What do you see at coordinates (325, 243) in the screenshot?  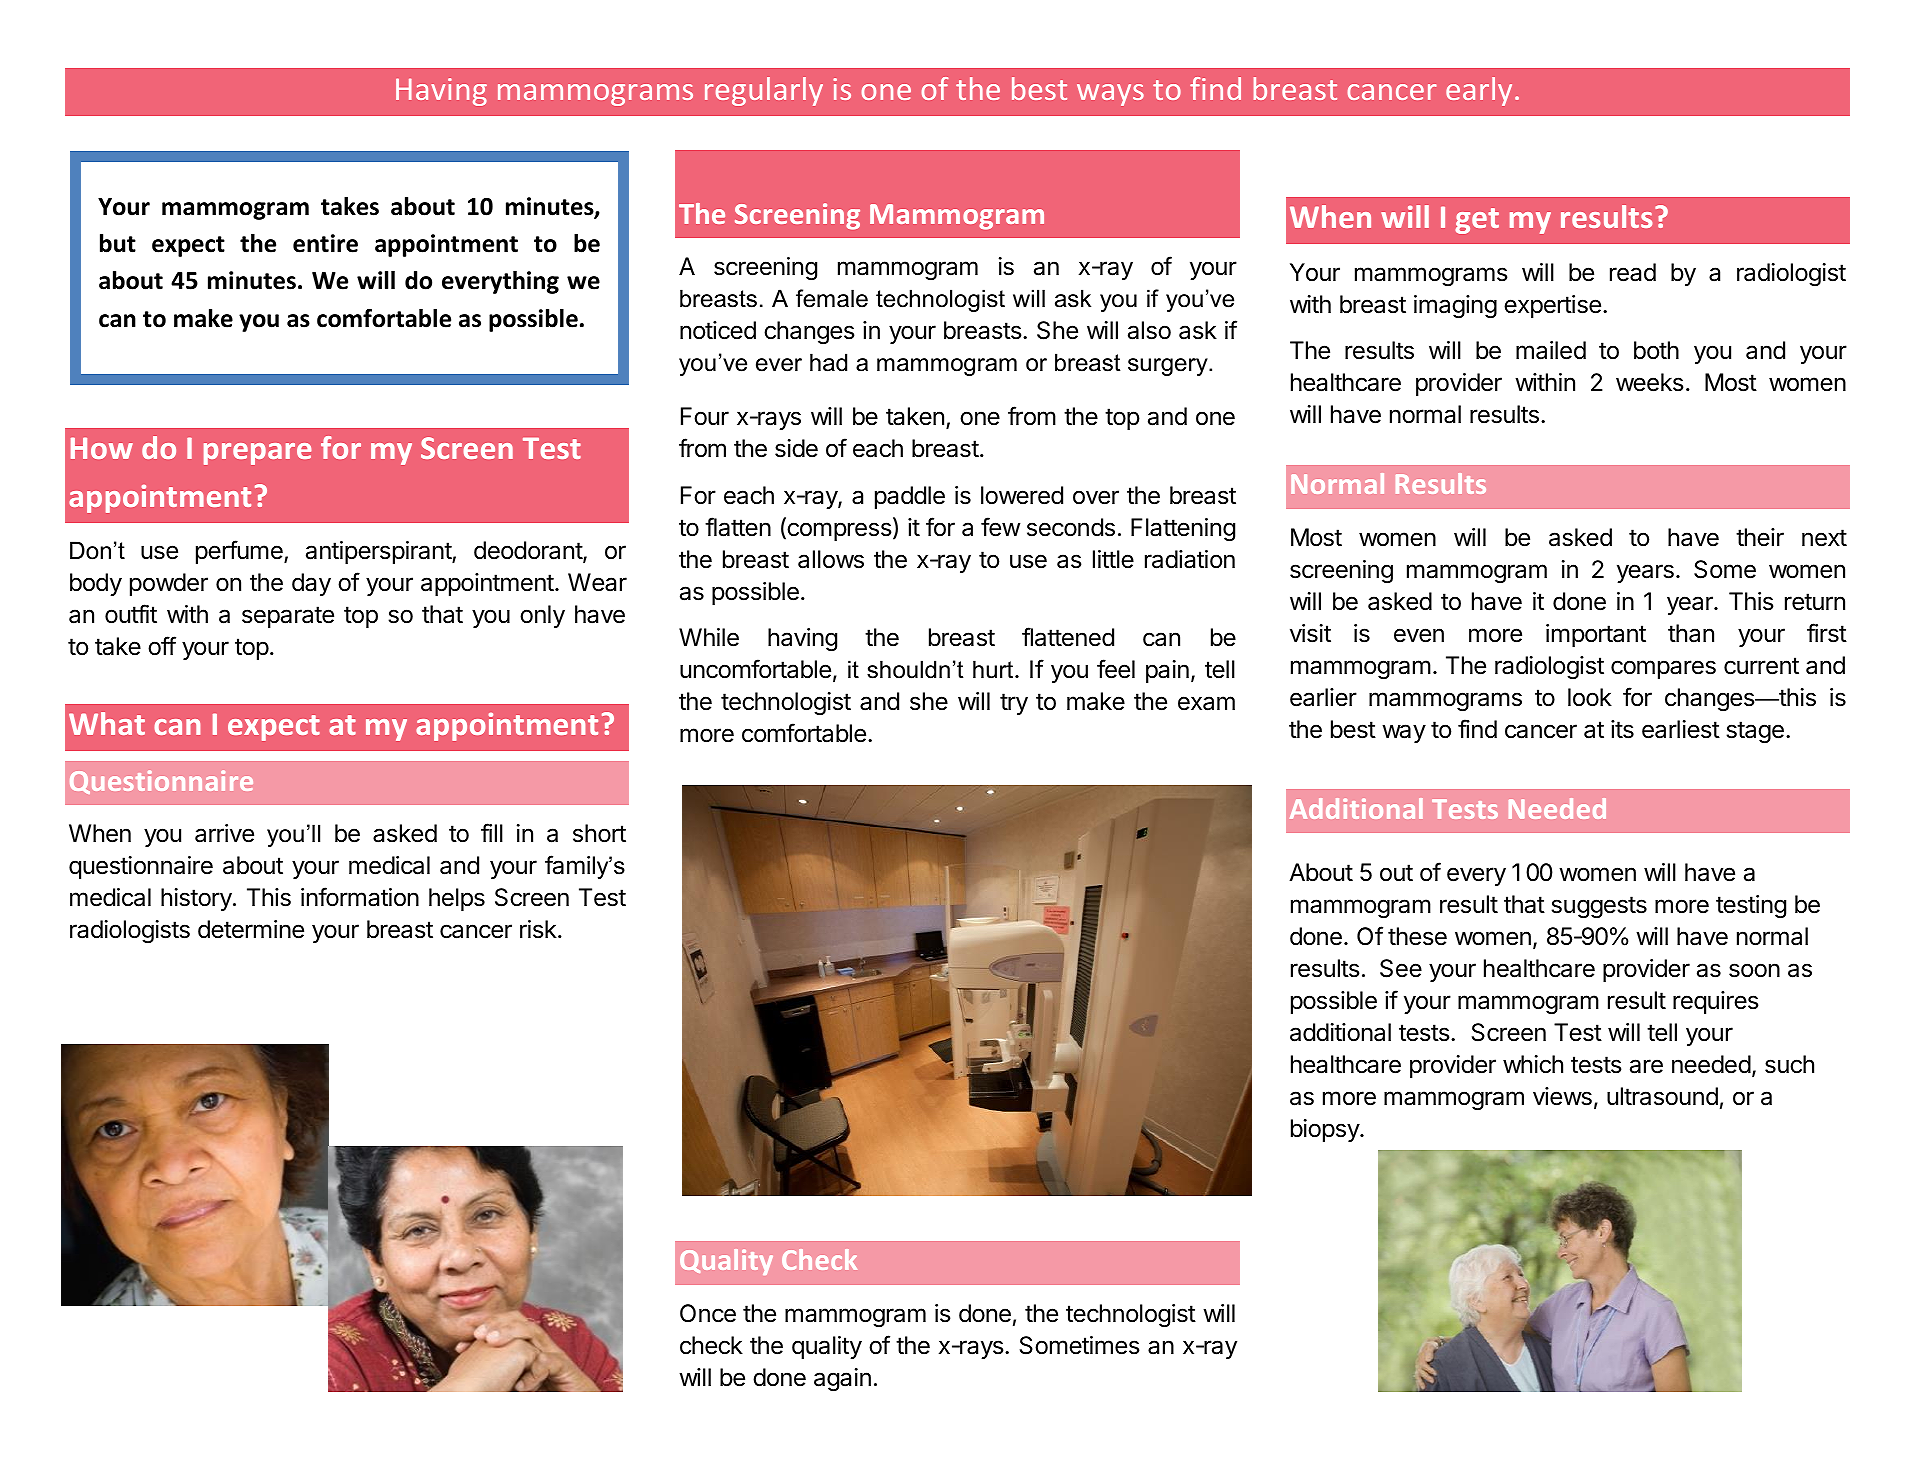 I see `entire` at bounding box center [325, 243].
